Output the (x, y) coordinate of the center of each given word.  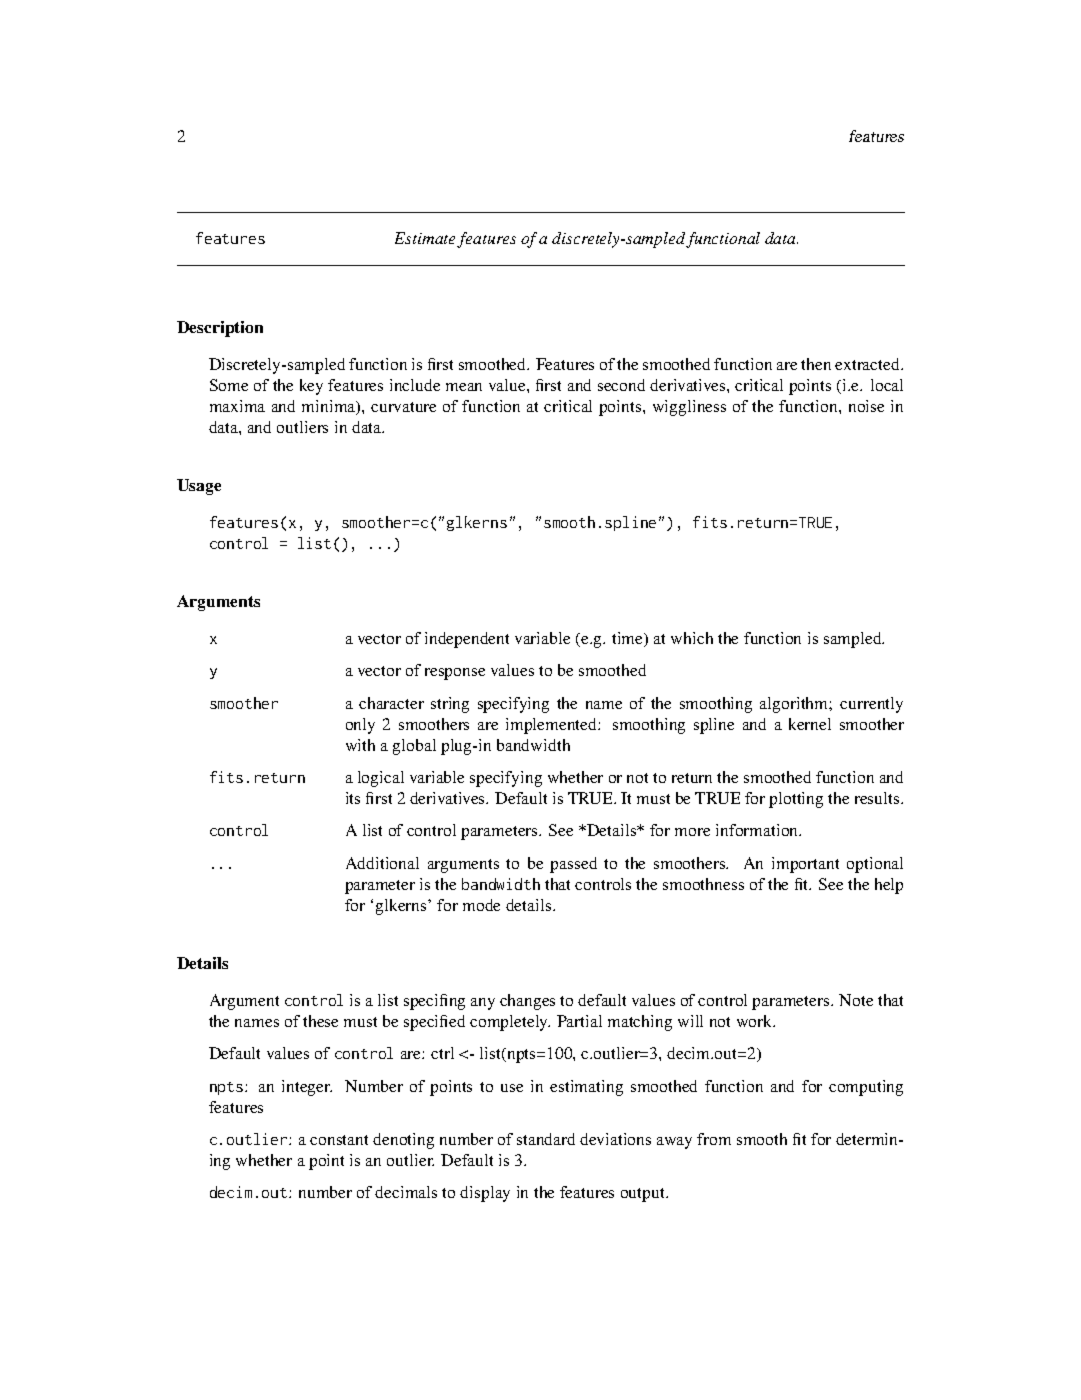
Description (220, 329)
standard (546, 1139)
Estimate (426, 239)
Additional (382, 863)
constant (339, 1140)
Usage (199, 487)
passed (573, 865)
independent (467, 640)
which (692, 638)
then (816, 364)
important (805, 865)
